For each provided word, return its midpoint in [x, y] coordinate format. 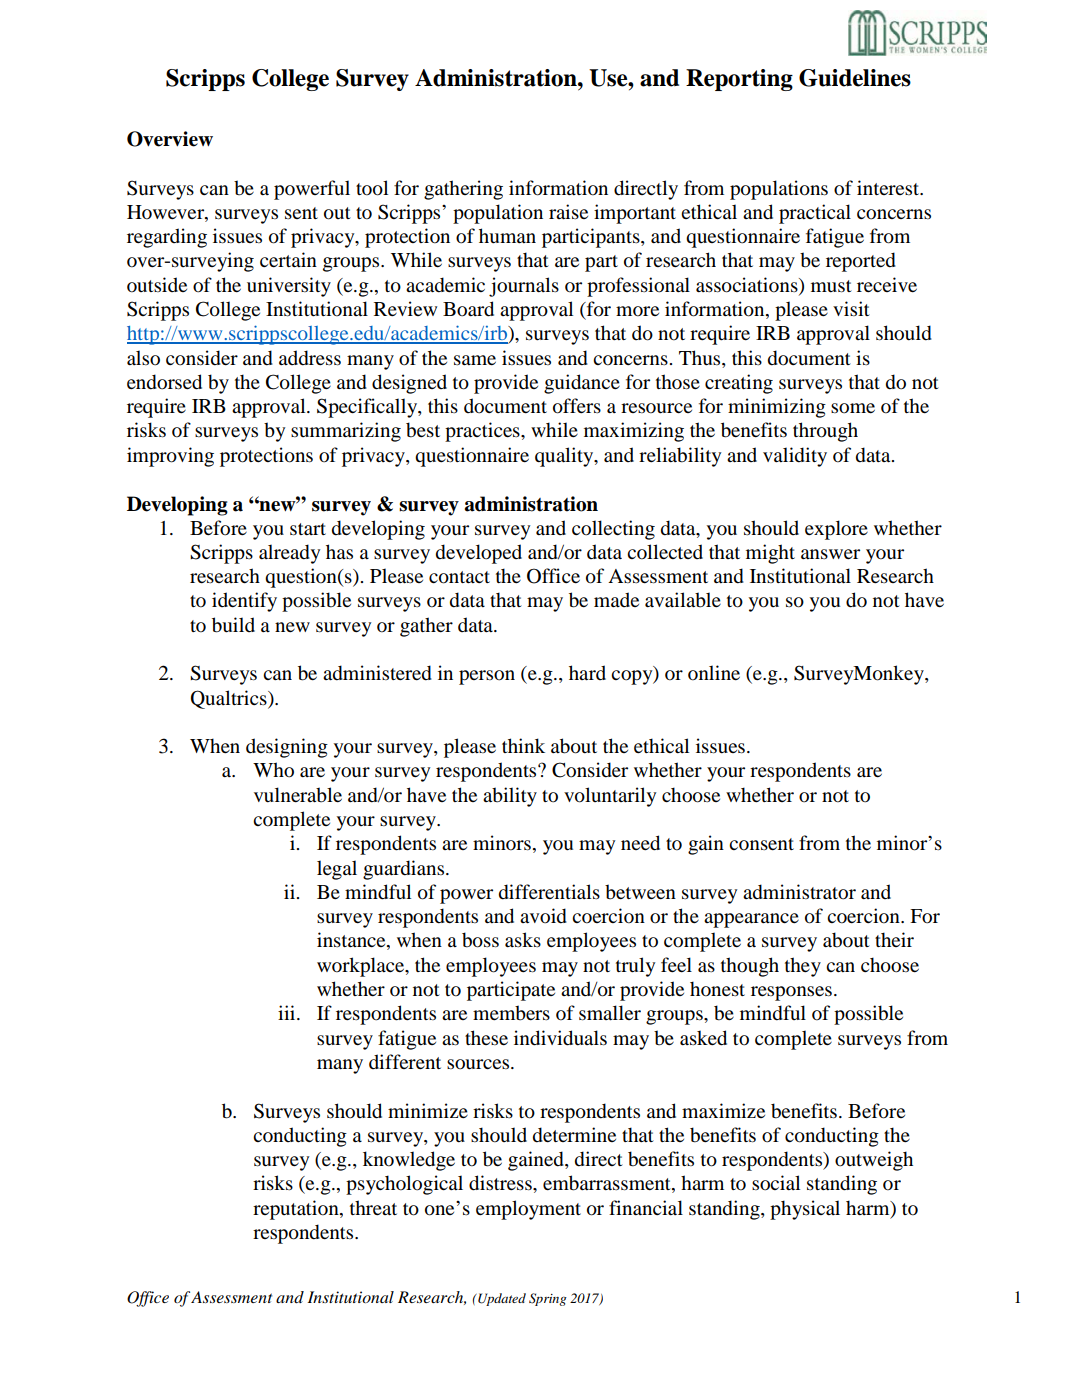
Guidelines [855, 78]
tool [372, 188]
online [714, 673]
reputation [297, 1210]
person [487, 677]
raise [568, 212]
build [233, 625]
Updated [501, 1299]
